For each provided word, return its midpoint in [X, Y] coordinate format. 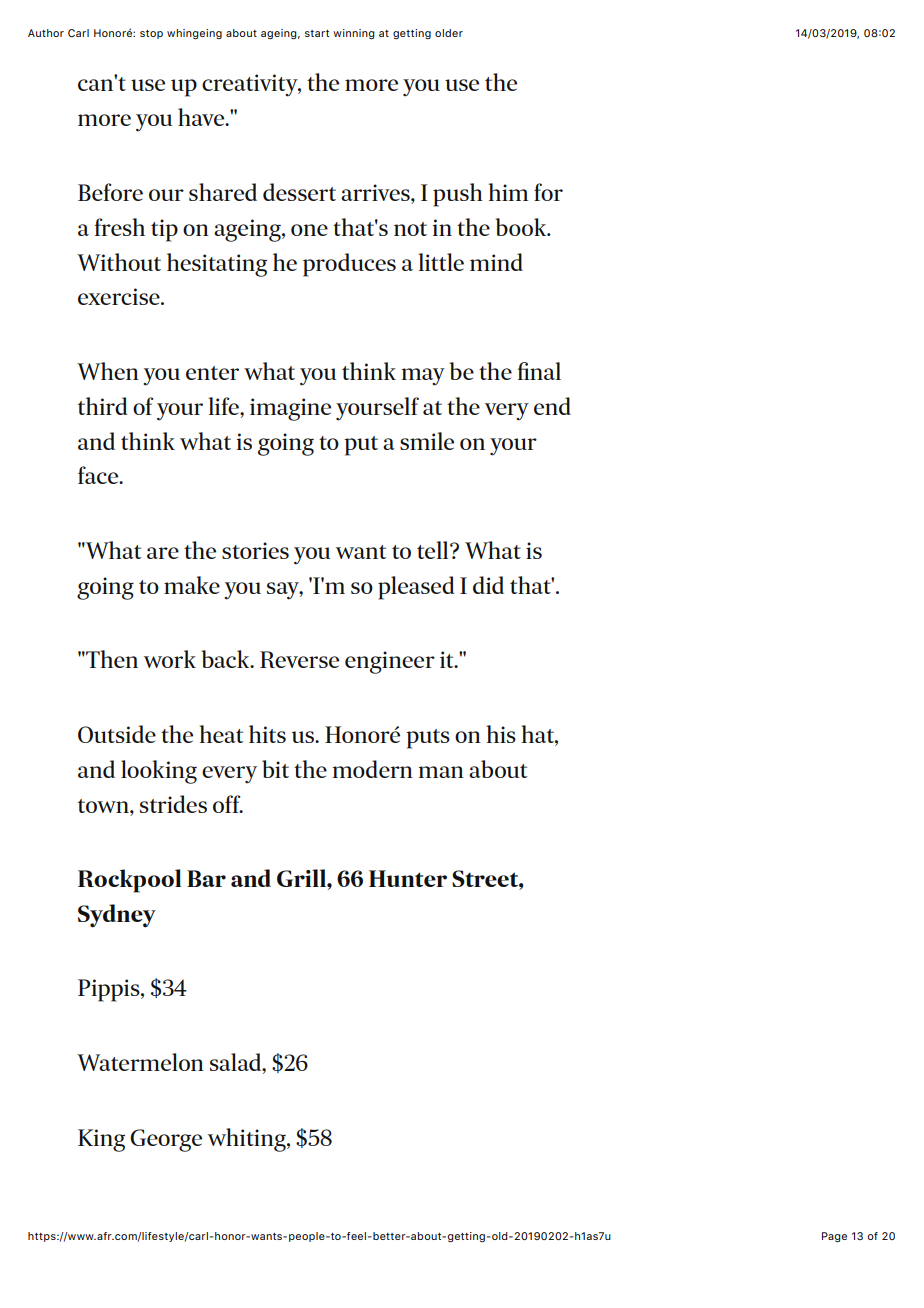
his [501, 734]
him [508, 192]
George [166, 1140]
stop [151, 34]
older [449, 33]
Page [834, 1237]
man [441, 772]
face [99, 475]
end [552, 406]
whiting [248, 1140]
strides [173, 804]
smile [427, 441]
